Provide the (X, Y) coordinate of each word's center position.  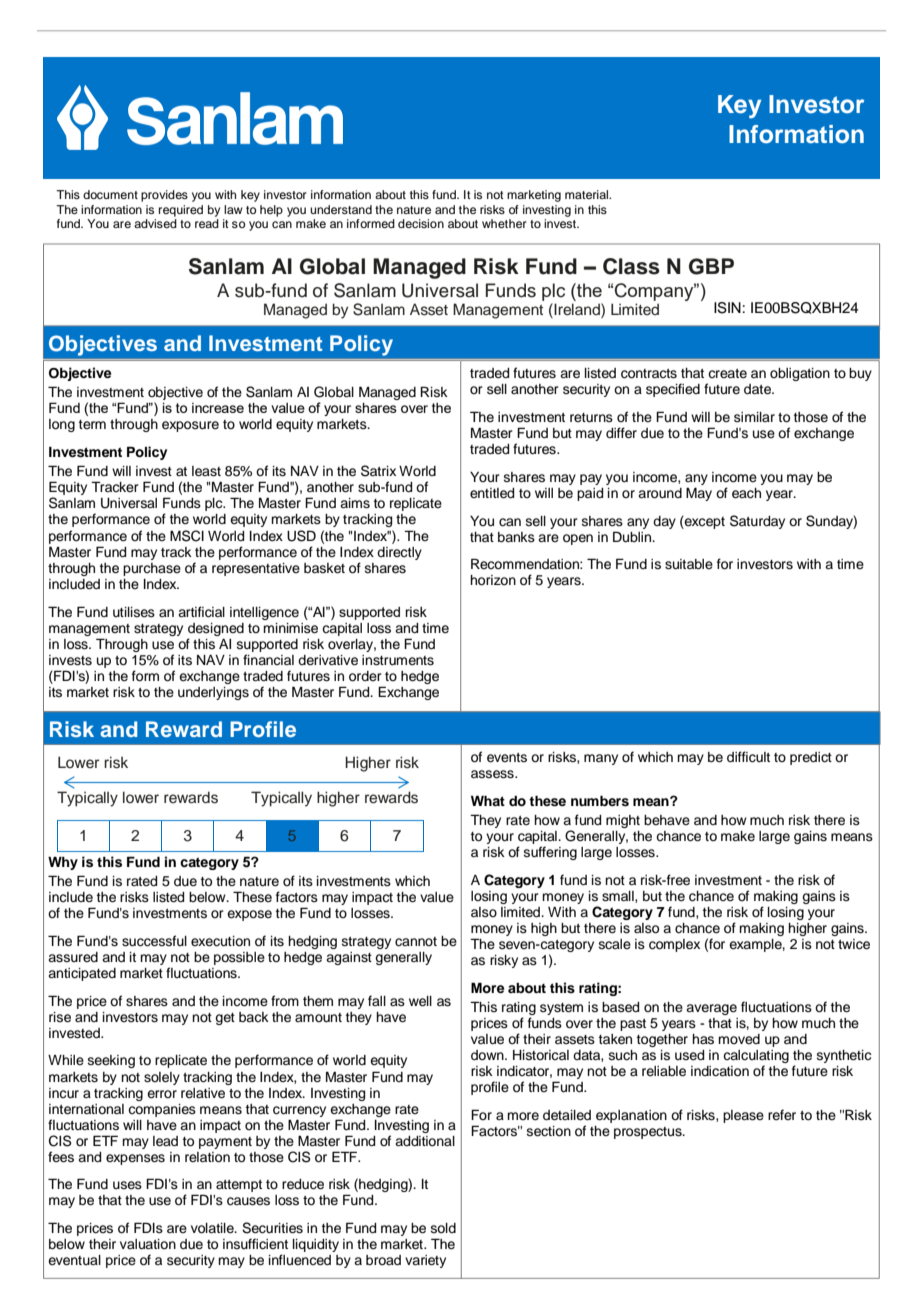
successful (154, 941)
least (206, 471)
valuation (148, 1244)
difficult (748, 757)
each (746, 493)
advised (155, 223)
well (420, 1001)
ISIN (727, 308)
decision (421, 223)
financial (268, 659)
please (743, 1116)
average (711, 1009)
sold (443, 1228)
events (507, 758)
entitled (492, 493)
